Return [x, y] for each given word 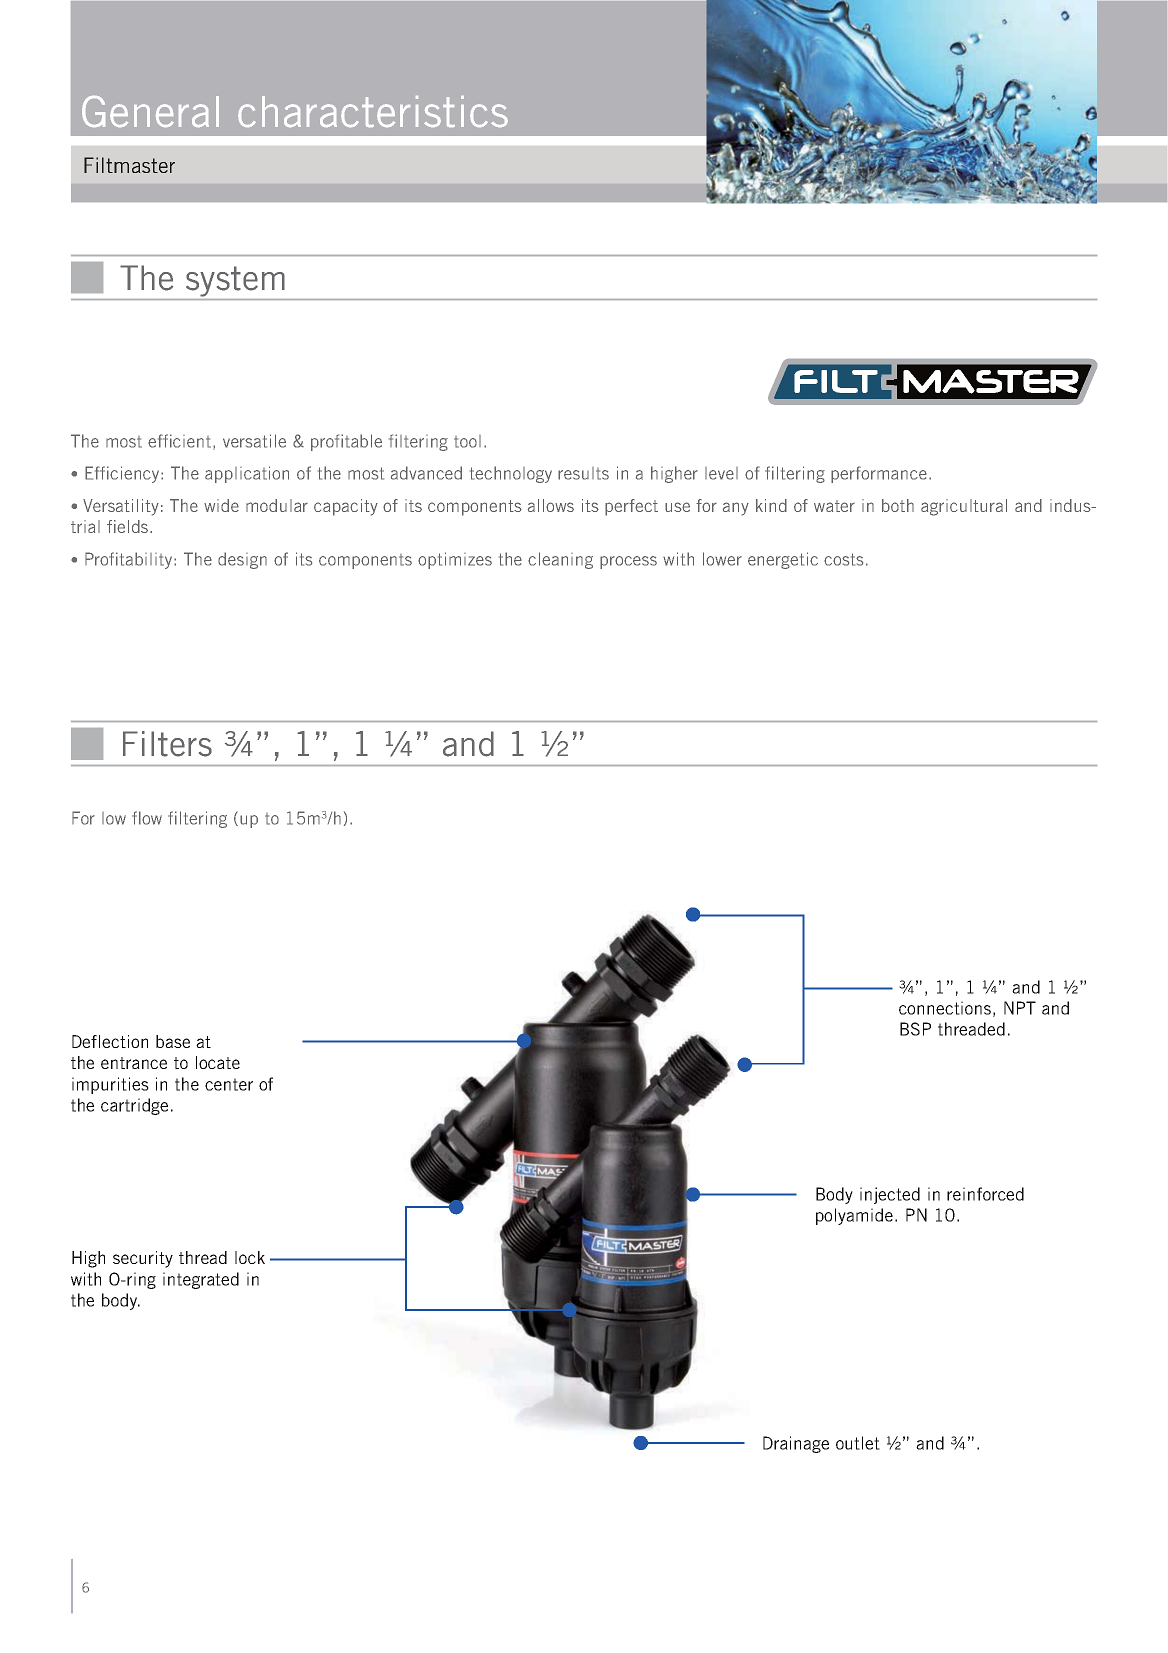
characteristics [373, 111]
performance [879, 474]
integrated [201, 1280]
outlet [858, 1443]
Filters [167, 744]
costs [843, 559]
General [150, 111]
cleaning [560, 560]
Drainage [796, 1444]
